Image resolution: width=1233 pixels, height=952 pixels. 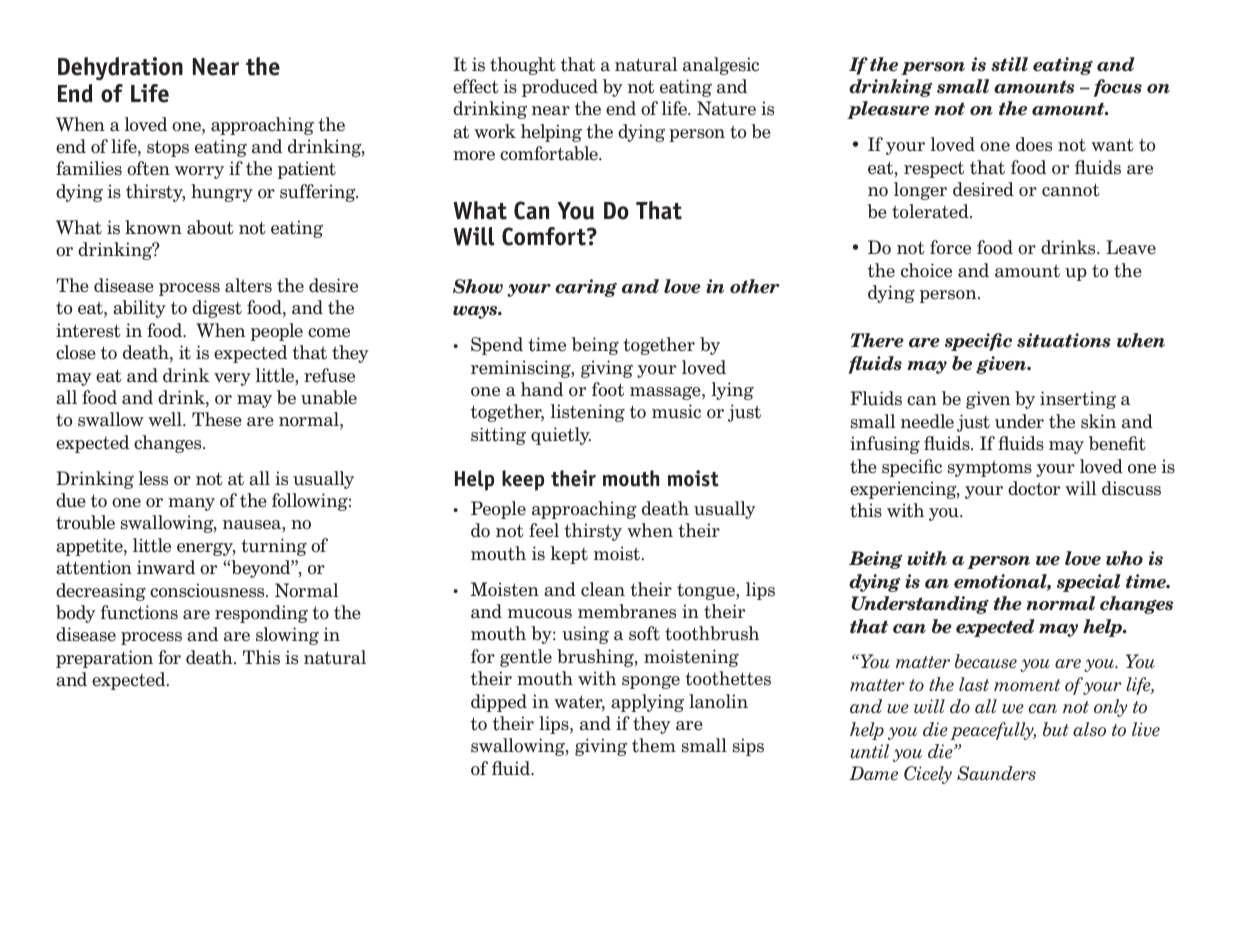 What do you see at coordinates (210, 227) in the document?
I see `about` at bounding box center [210, 227].
